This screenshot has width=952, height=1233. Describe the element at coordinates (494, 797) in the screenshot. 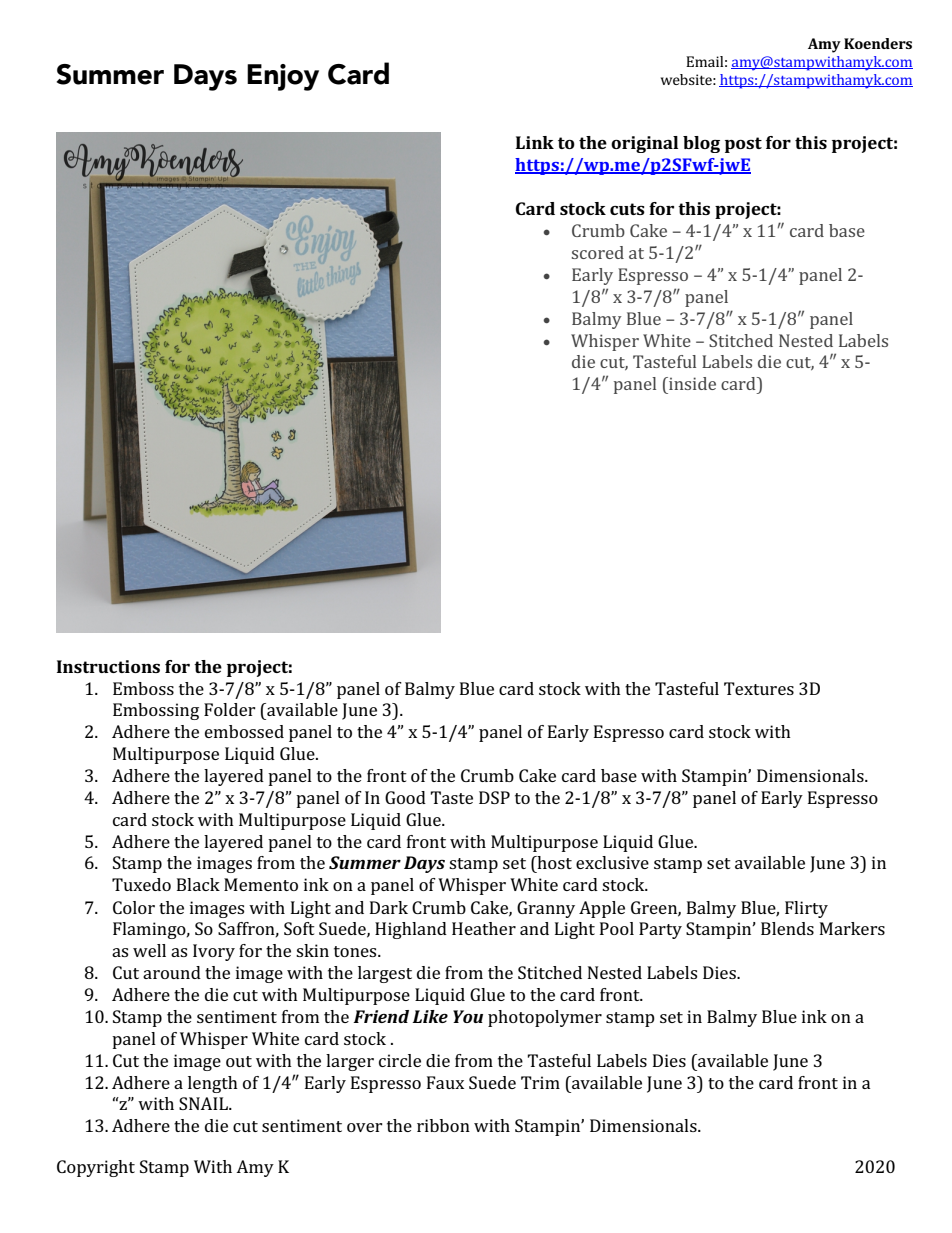

I see `DSP` at that location.
